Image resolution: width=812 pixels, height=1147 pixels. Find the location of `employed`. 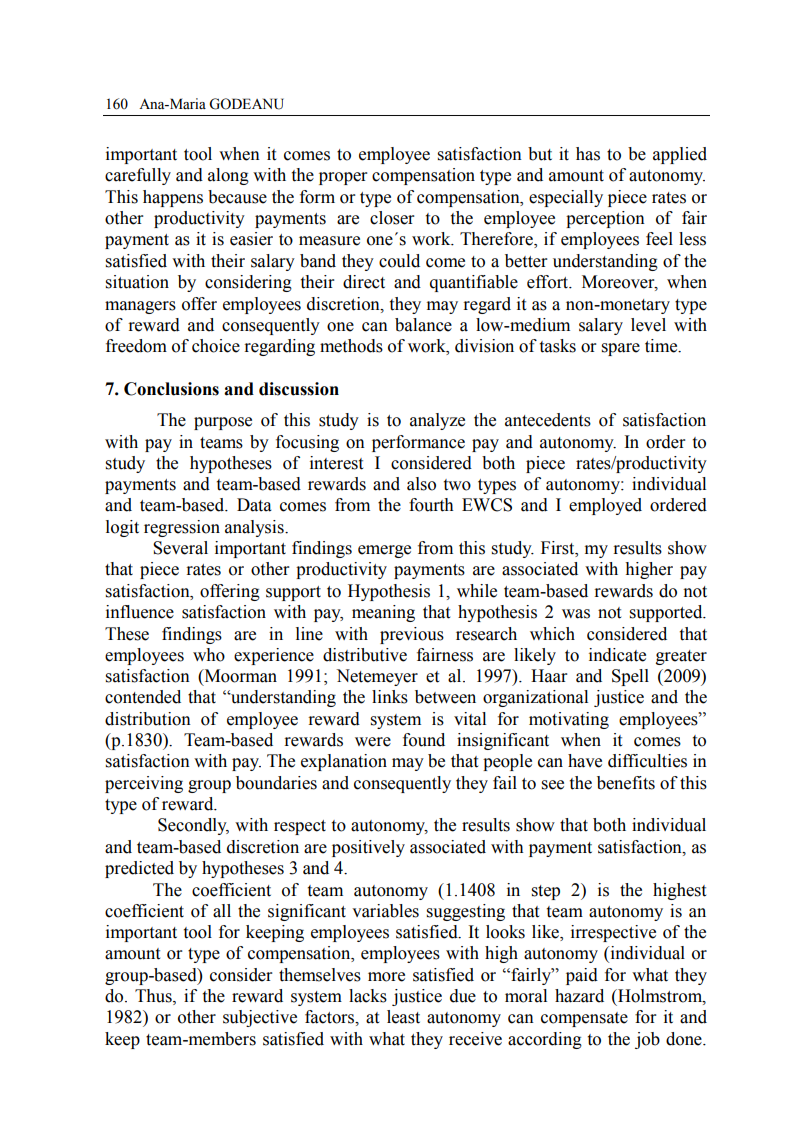

employed is located at coordinates (605, 506).
